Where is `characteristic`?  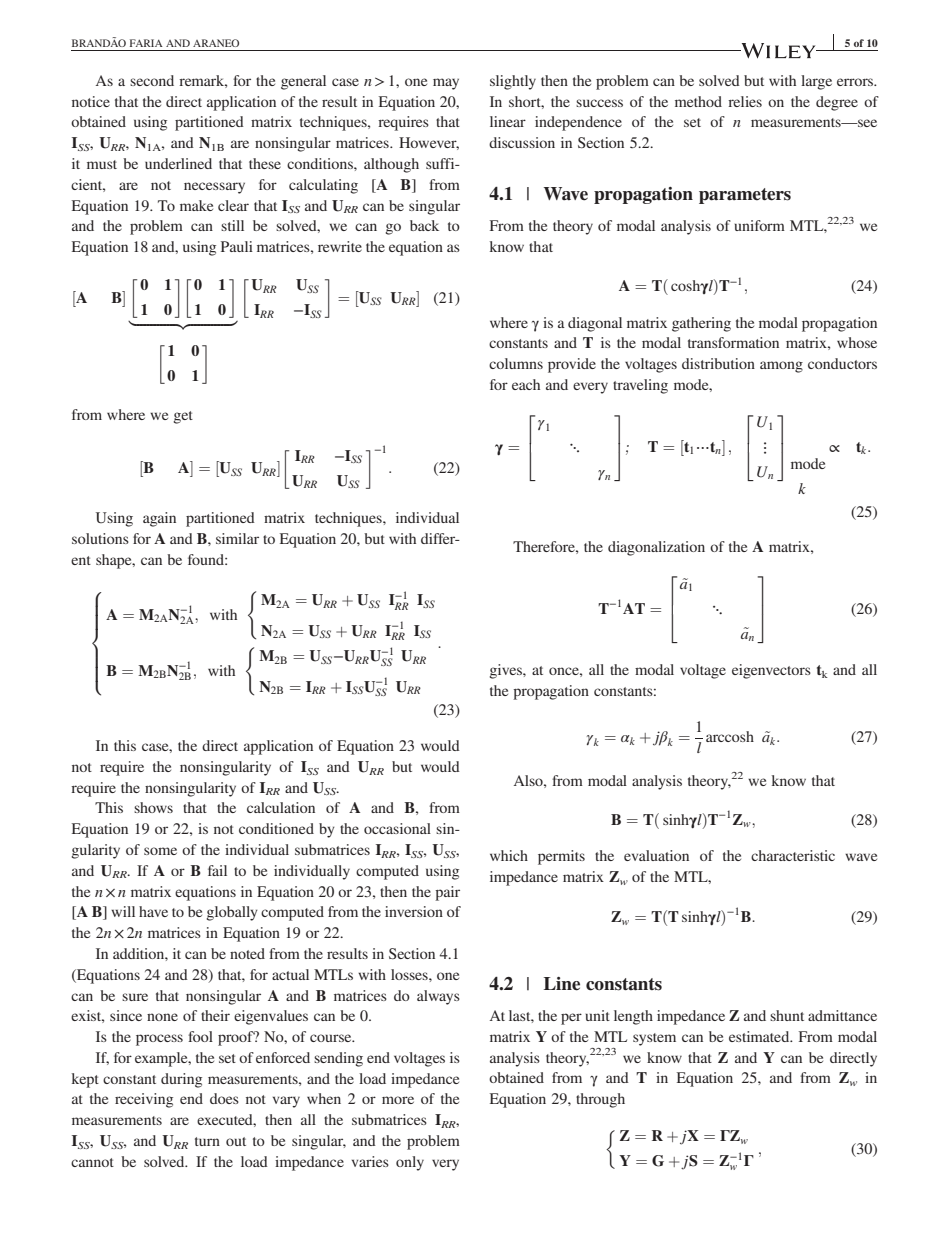
characteristic is located at coordinates (793, 855).
